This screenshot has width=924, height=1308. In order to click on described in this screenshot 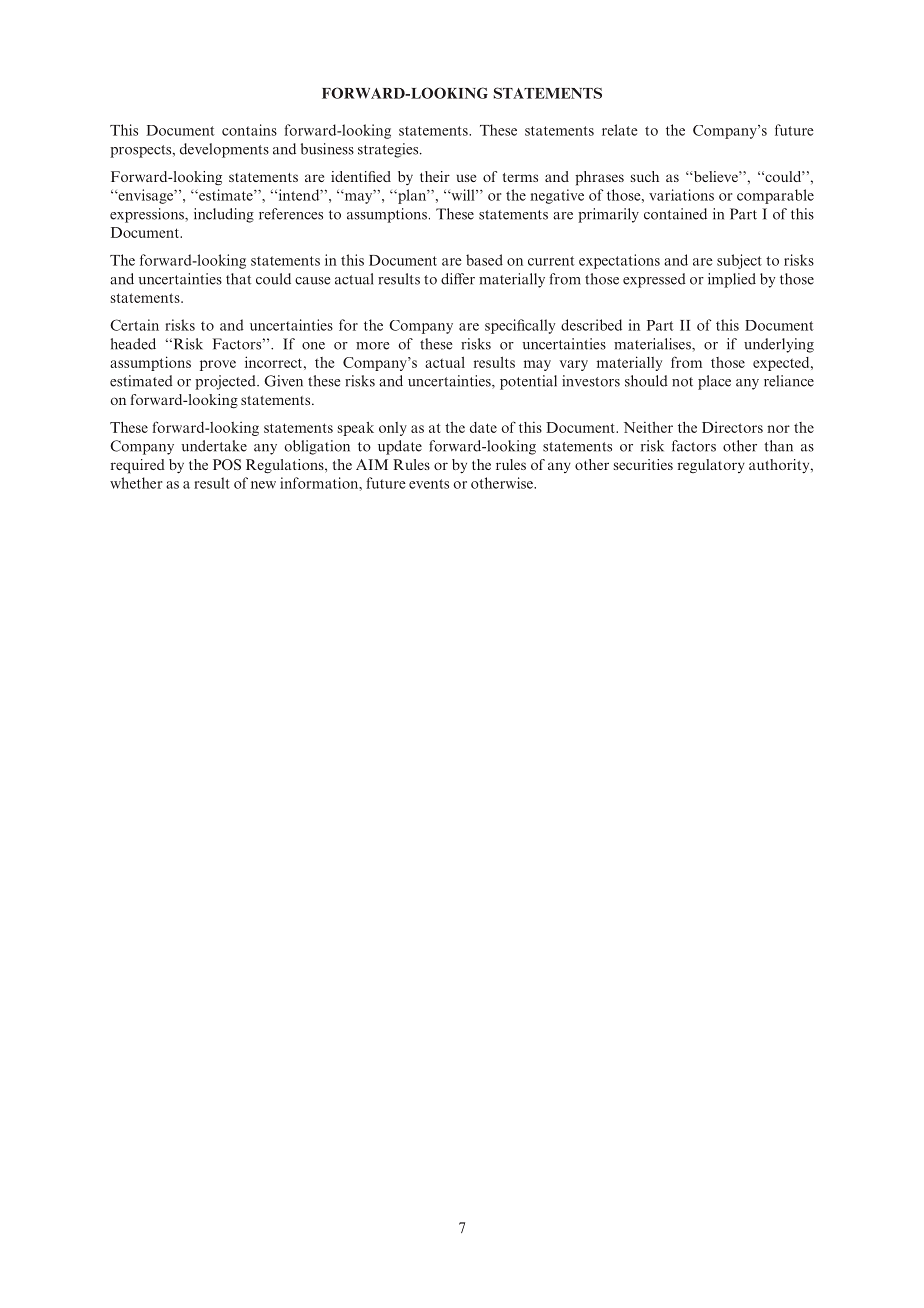, I will do `click(591, 325)`.
